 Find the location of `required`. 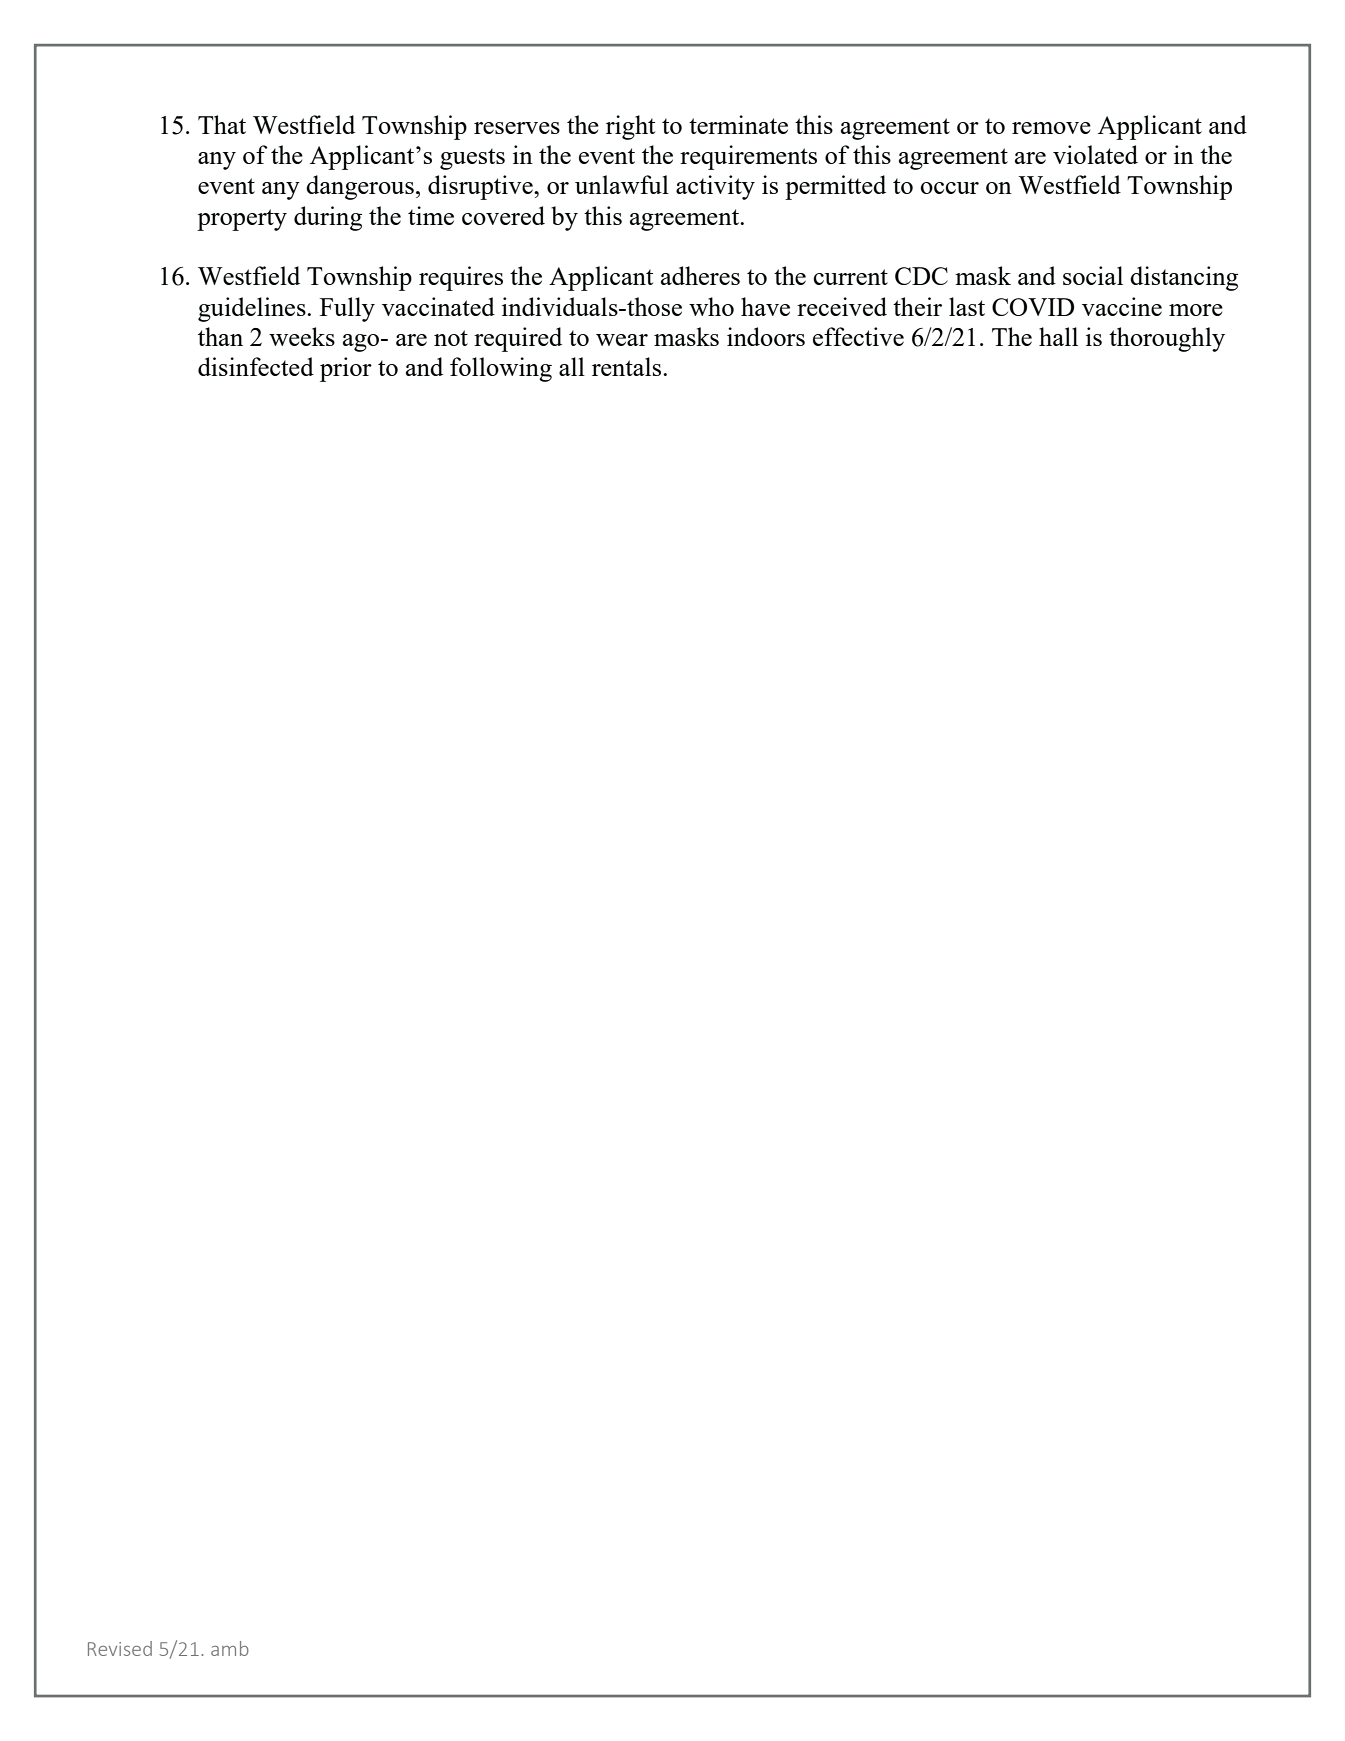

required is located at coordinates (518, 339).
